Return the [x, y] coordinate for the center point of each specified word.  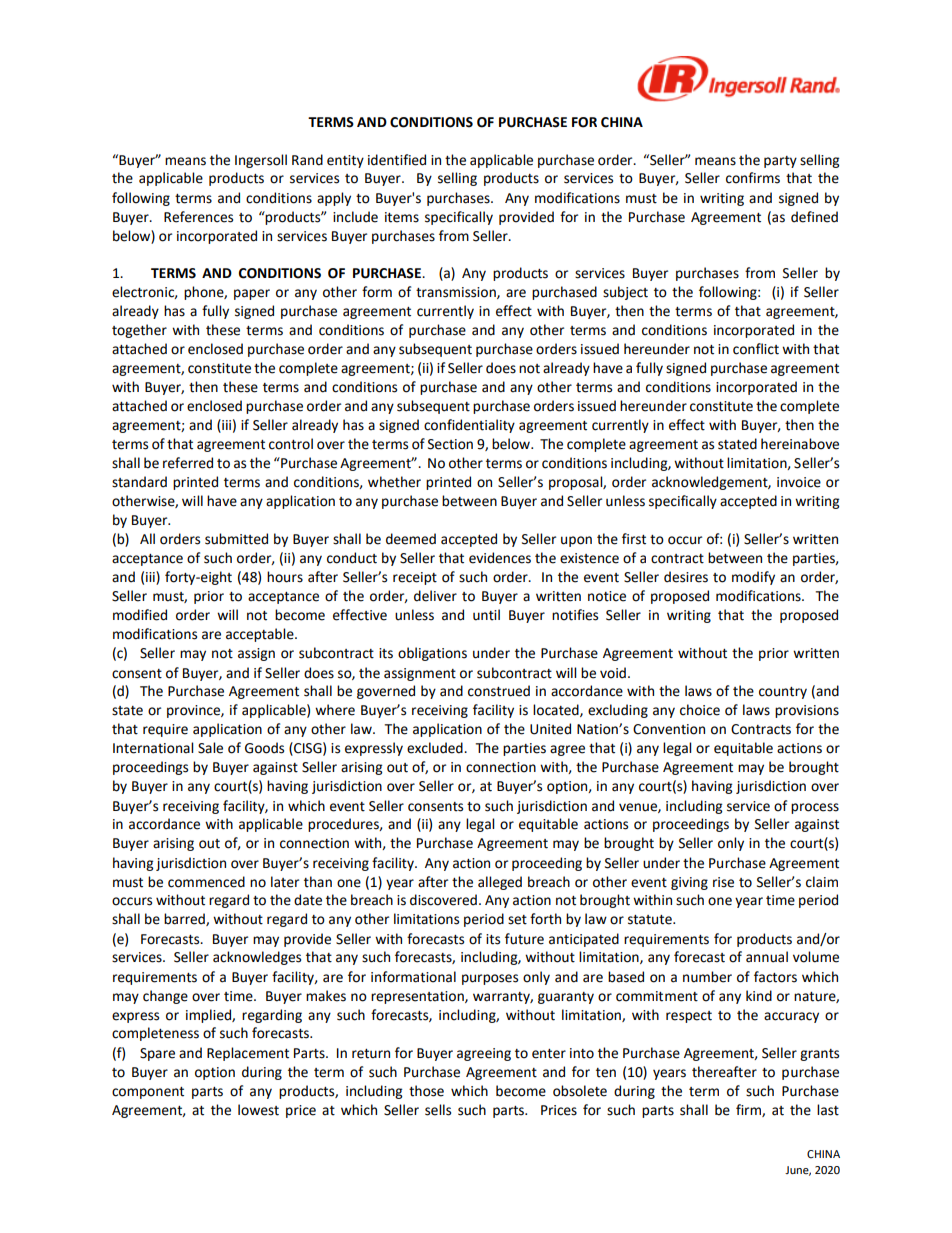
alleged [500, 883]
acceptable [261, 635]
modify [753, 578]
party [780, 162]
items [402, 217]
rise [723, 882]
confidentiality [469, 426]
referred [188, 463]
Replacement [248, 1054]
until [486, 615]
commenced [206, 882]
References [198, 217]
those [426, 1091]
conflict [756, 349]
